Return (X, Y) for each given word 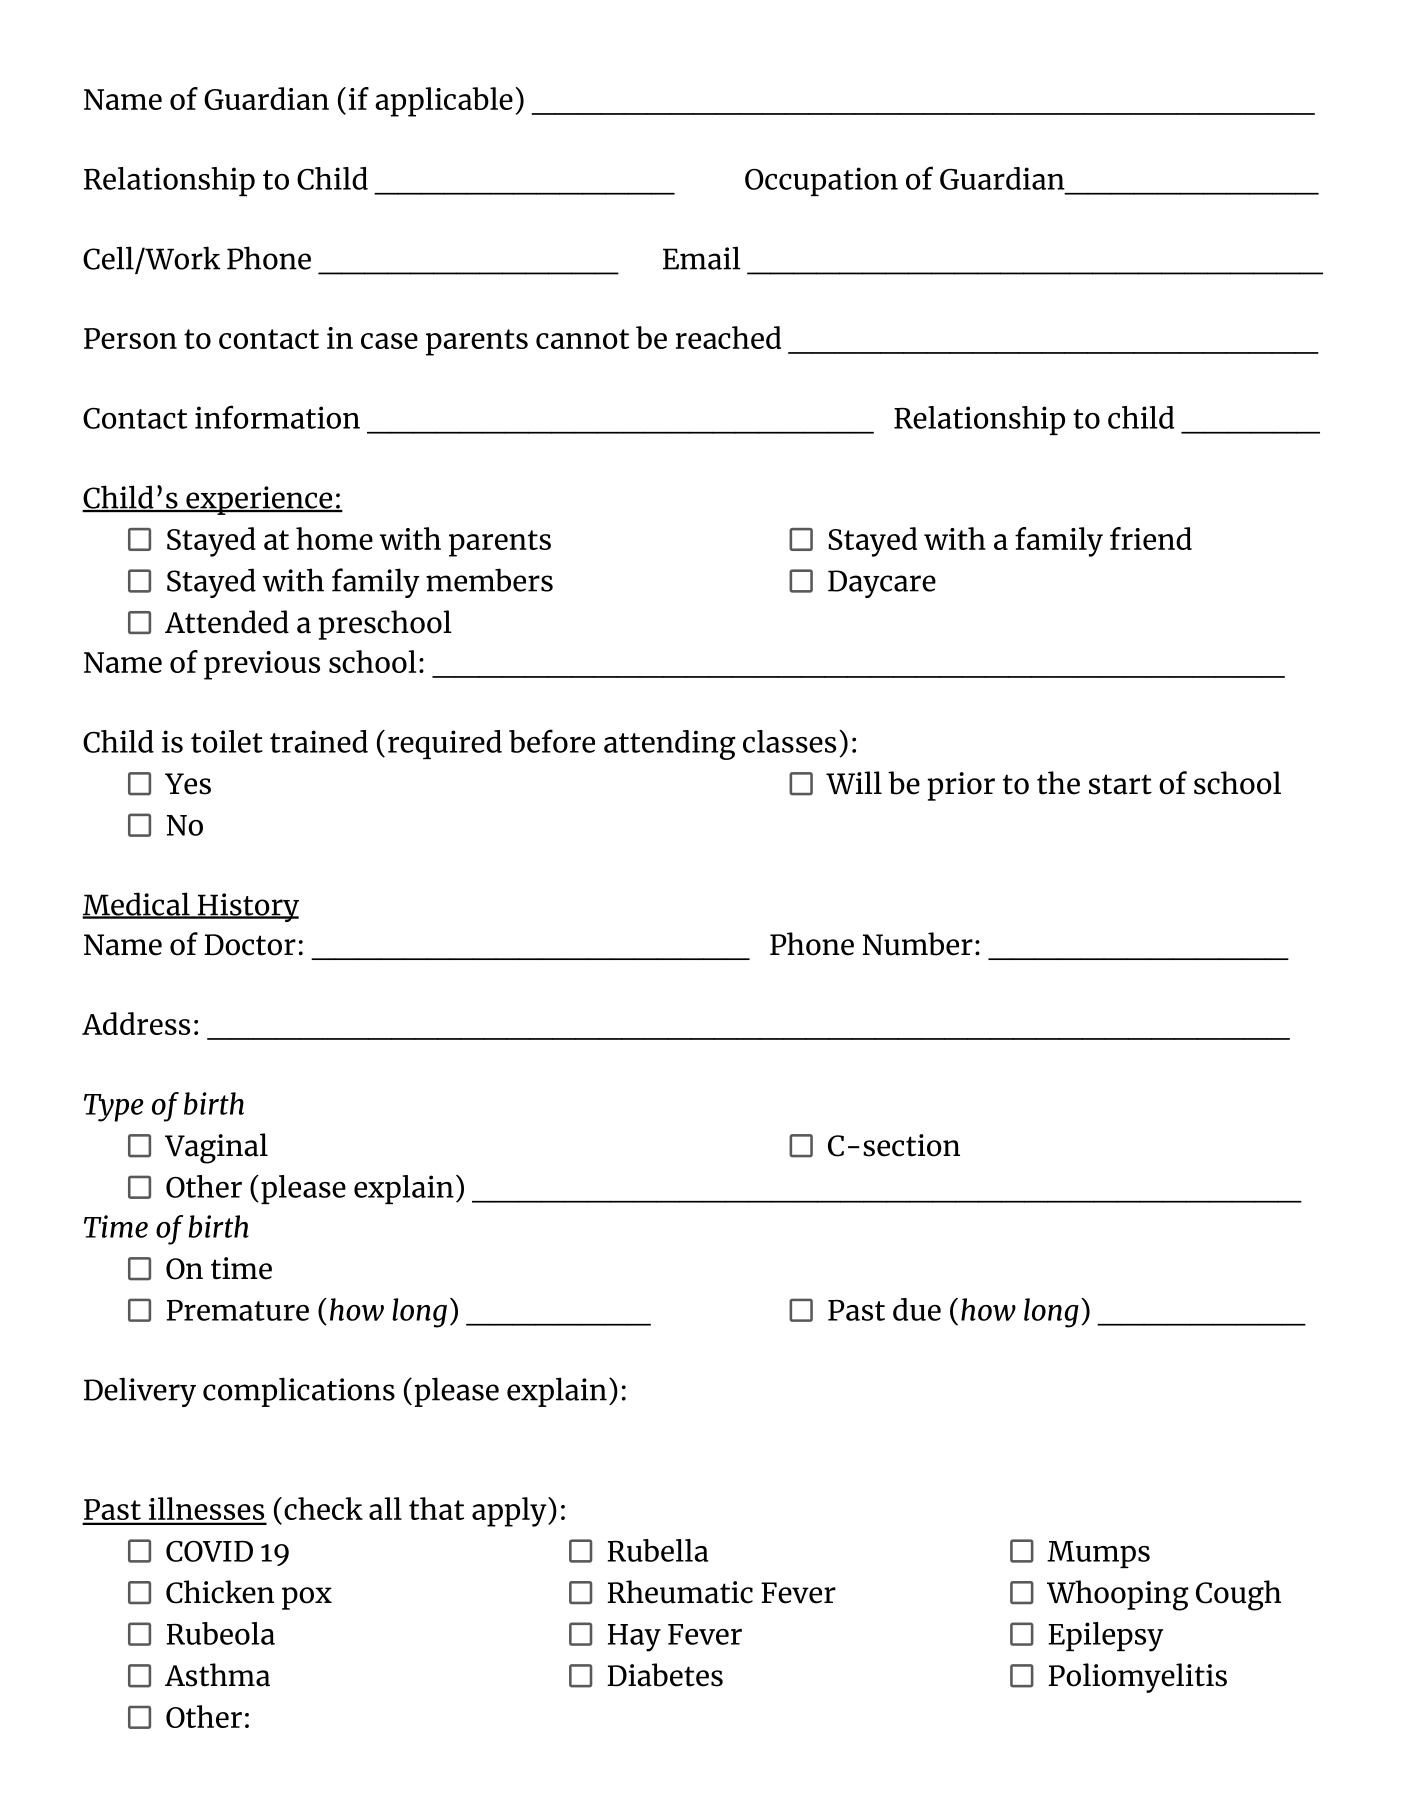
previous (262, 665)
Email (702, 258)
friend (1151, 538)
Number (918, 944)
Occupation (821, 181)
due (917, 1309)
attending (670, 745)
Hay (634, 1638)
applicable (444, 102)
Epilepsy (1105, 1637)
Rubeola (220, 1633)
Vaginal (216, 1148)
